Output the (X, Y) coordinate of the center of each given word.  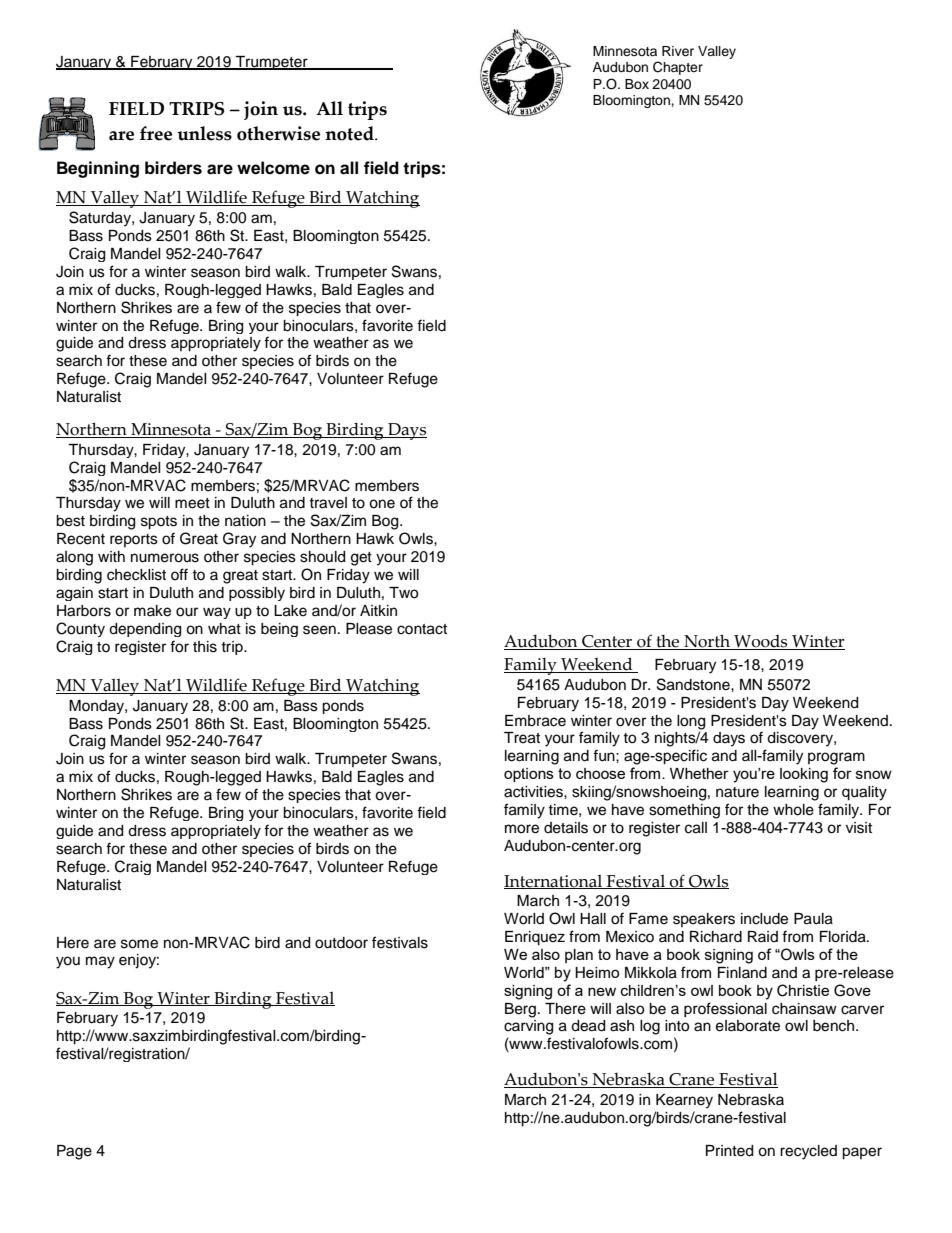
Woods (761, 642)
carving (528, 1027)
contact (422, 629)
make (152, 611)
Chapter (678, 68)
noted (350, 133)
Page (74, 1152)
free (156, 133)
